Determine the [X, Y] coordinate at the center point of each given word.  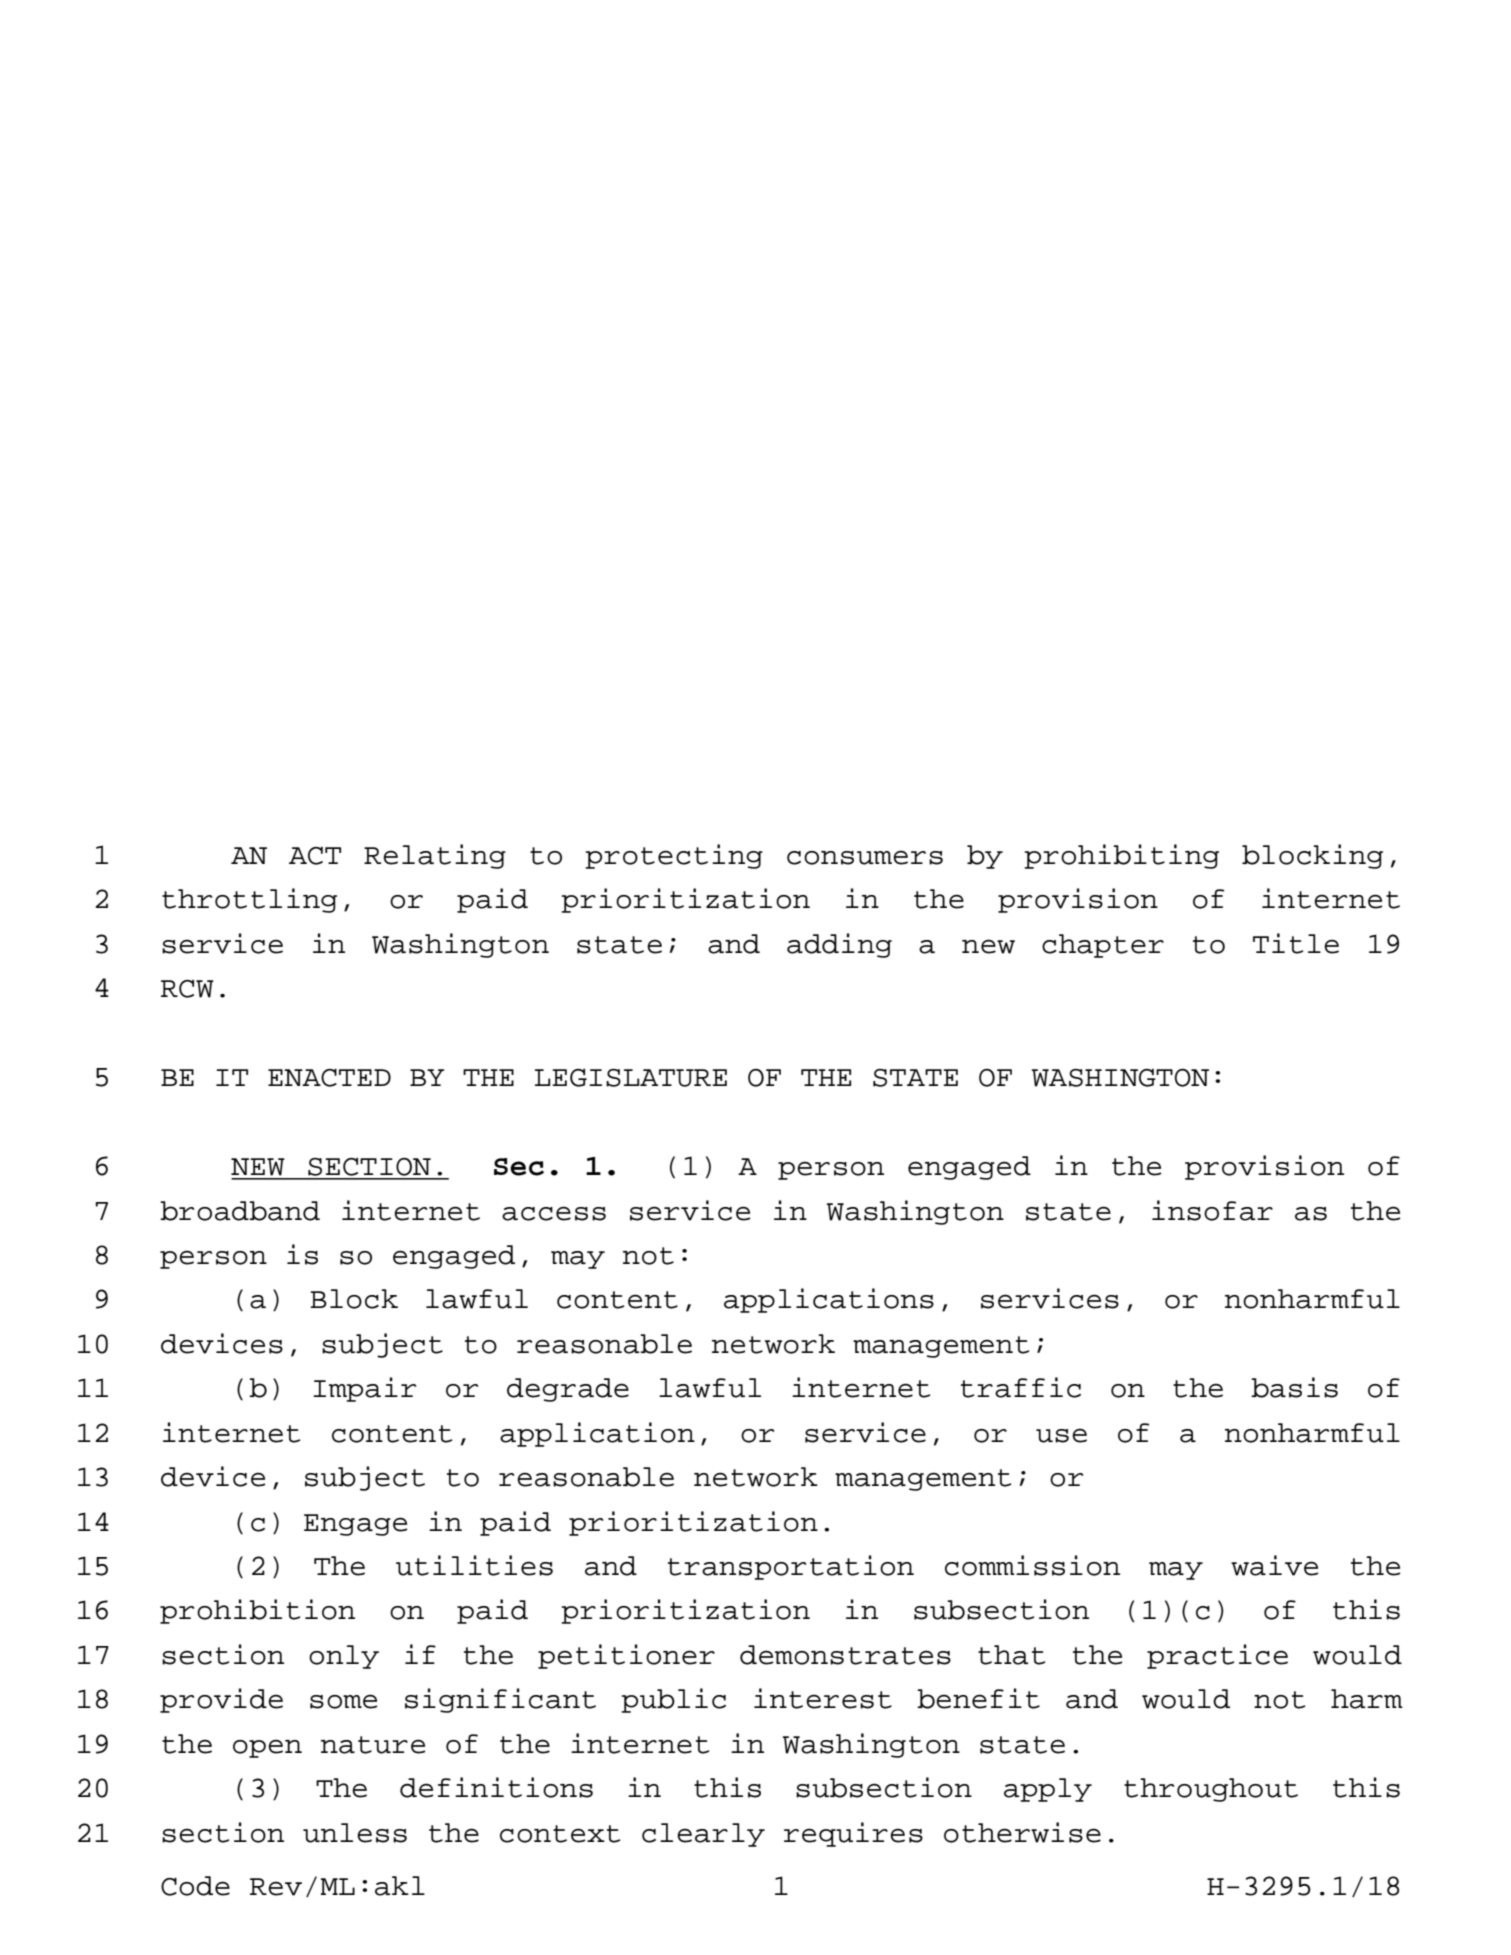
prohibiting [1121, 856]
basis [1294, 1387]
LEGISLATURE [631, 1078]
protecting [674, 856]
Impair [364, 1389]
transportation [791, 1567]
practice [1217, 1656]
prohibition [257, 1611]
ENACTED [329, 1077]
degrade [568, 1390]
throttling [249, 900]
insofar [1212, 1210]
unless [355, 1833]
